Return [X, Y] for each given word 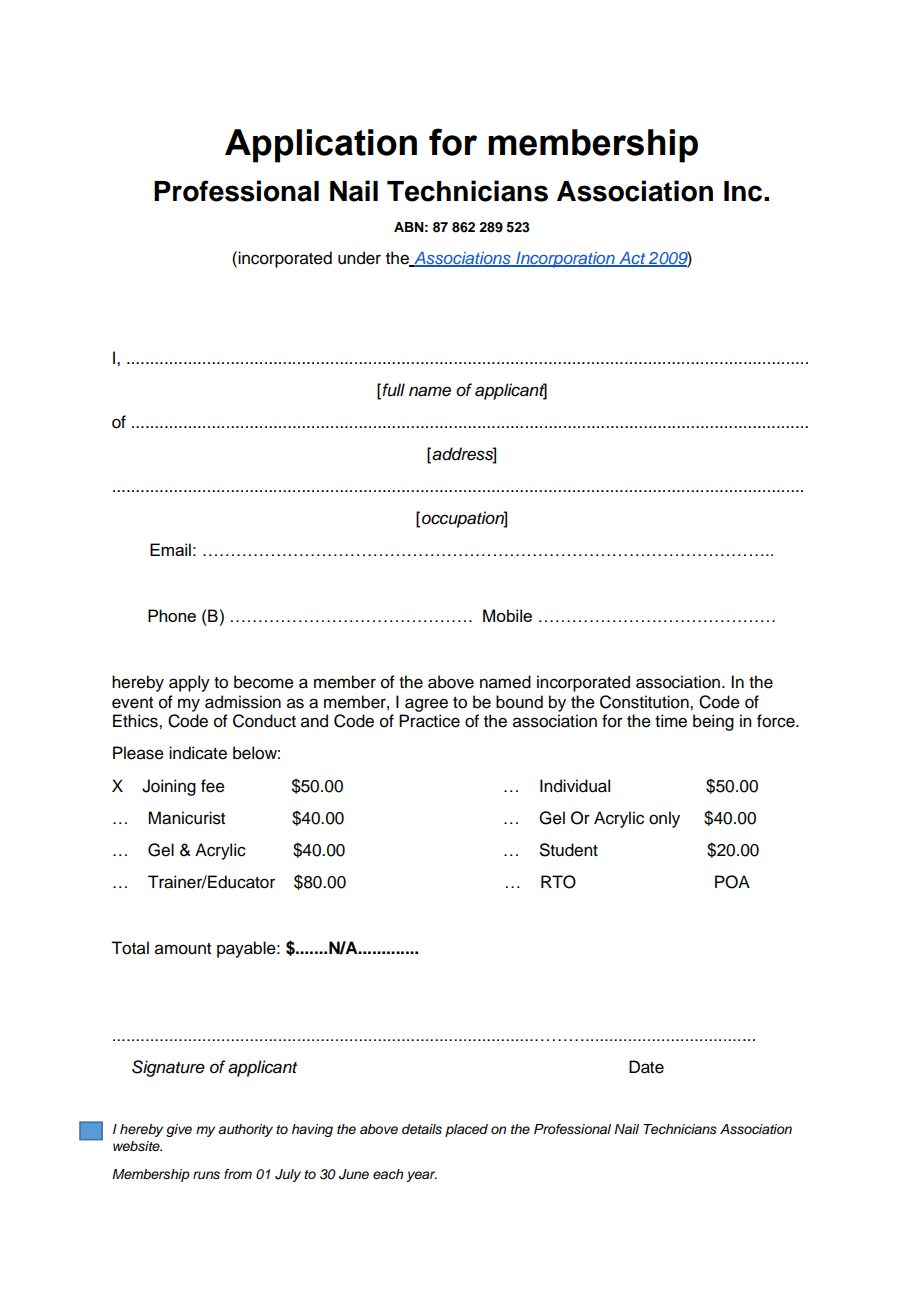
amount [183, 949]
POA [732, 882]
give [179, 1130]
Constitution [645, 702]
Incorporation [565, 259]
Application [321, 146]
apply [189, 683]
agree [426, 705]
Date [646, 1067]
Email [170, 549]
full [393, 390]
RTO [558, 882]
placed [466, 1130]
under [359, 258]
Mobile [507, 615]
